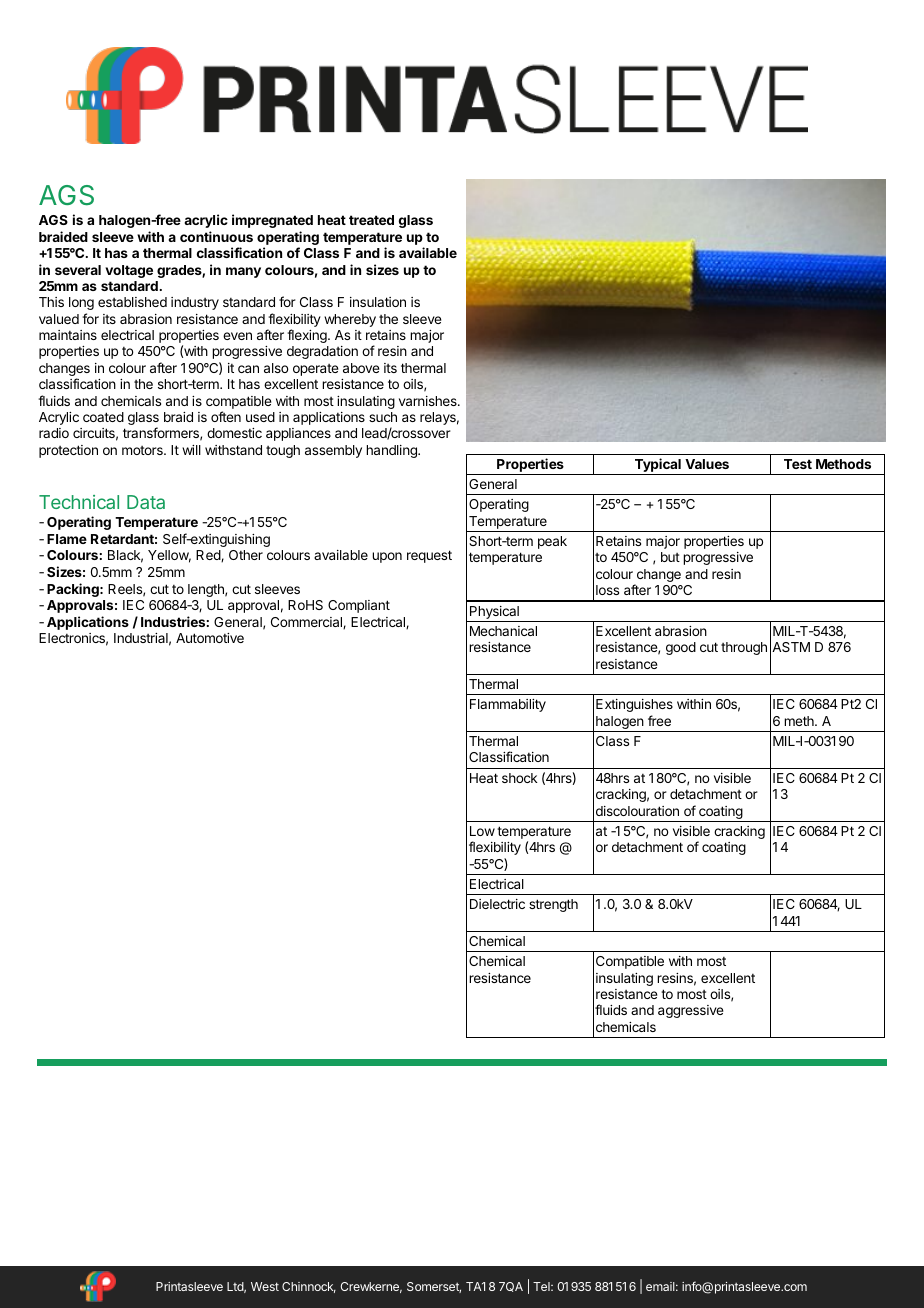  I want to click on treated, so click(371, 220).
